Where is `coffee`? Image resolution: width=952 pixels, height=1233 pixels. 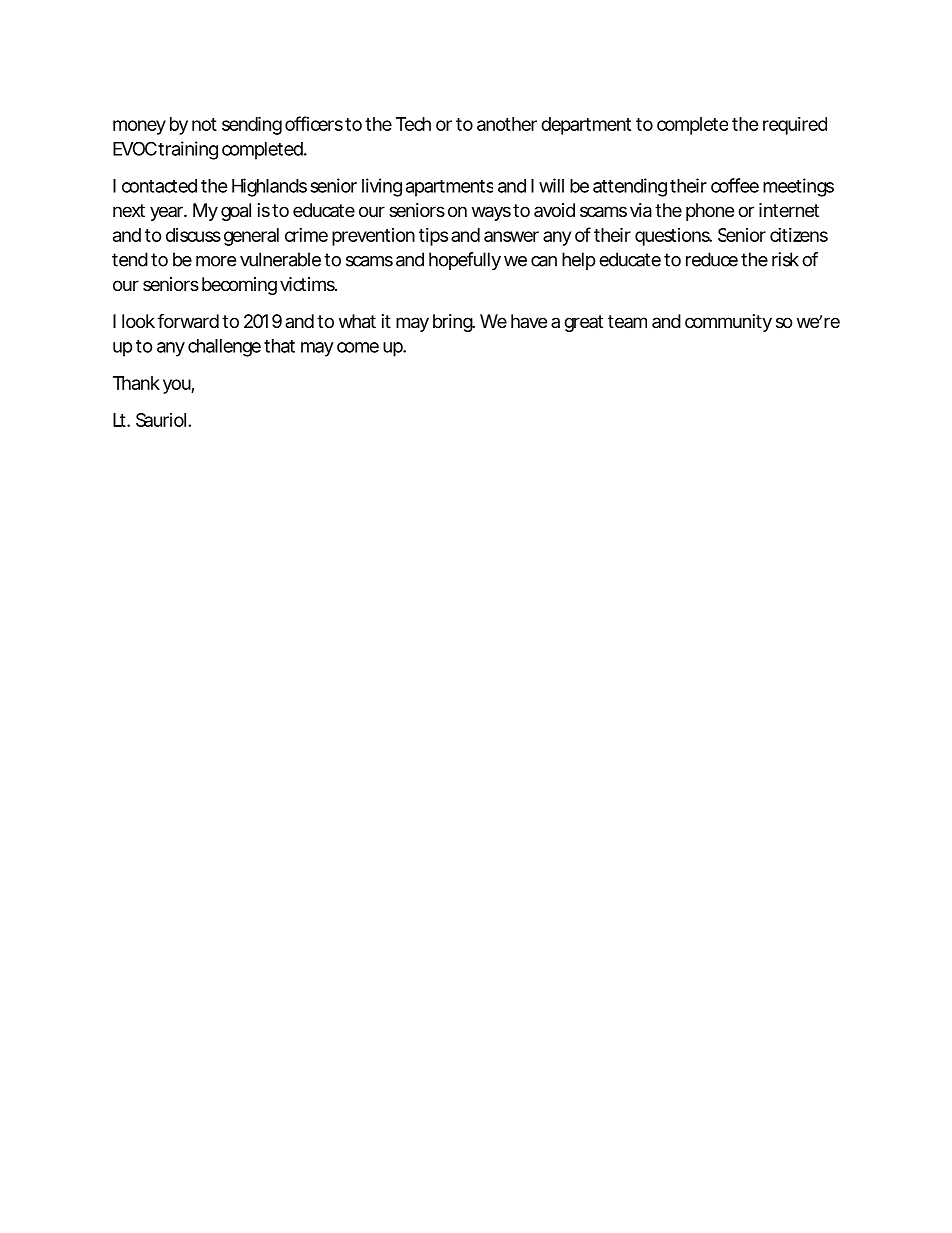 coffee is located at coordinates (735, 185).
